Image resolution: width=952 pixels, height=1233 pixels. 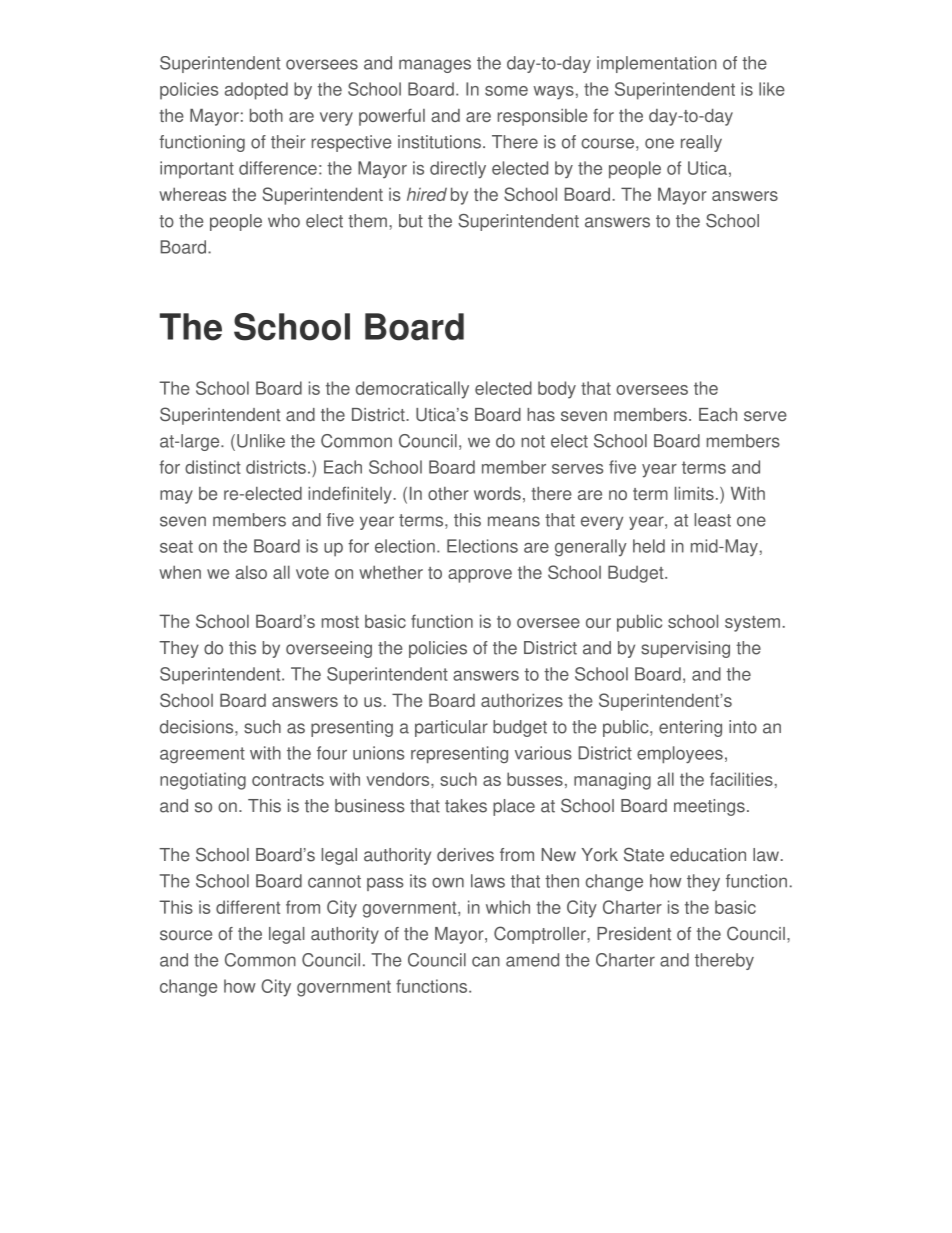 What do you see at coordinates (248, 907) in the image?
I see `different` at bounding box center [248, 907].
